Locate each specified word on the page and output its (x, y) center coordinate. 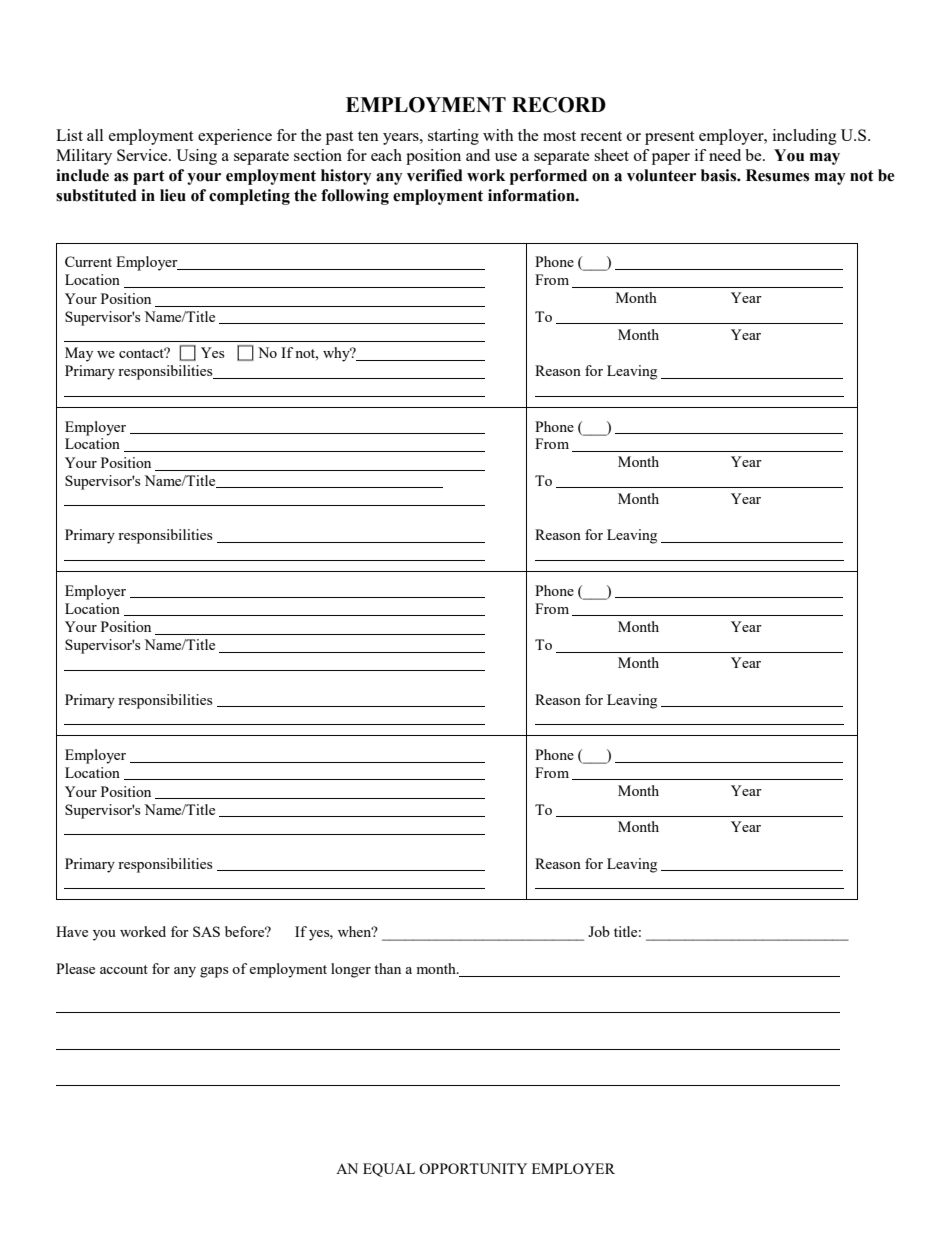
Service (143, 155)
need (725, 155)
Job (599, 931)
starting (453, 137)
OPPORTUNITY (473, 1168)
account (124, 969)
